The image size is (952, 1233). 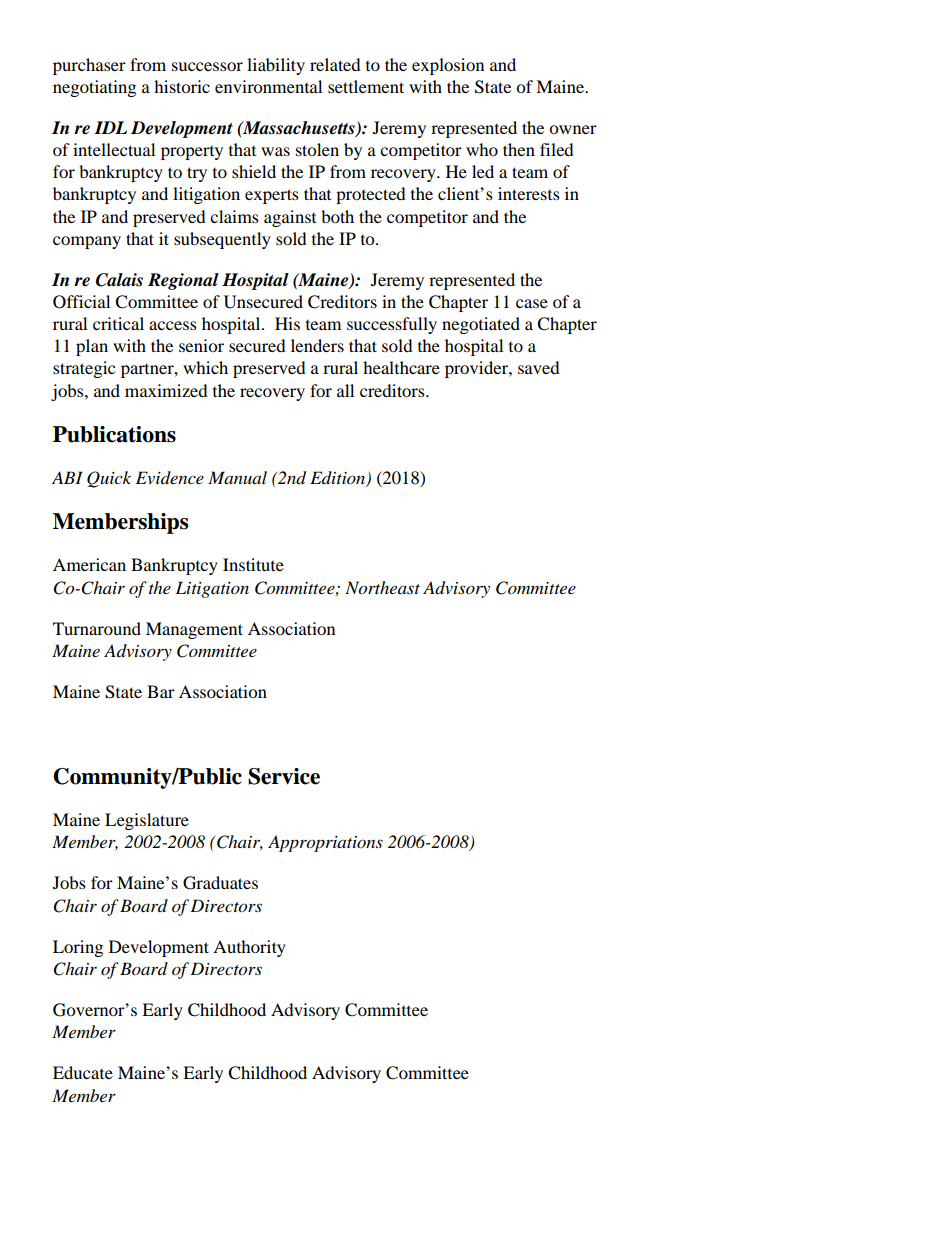 What do you see at coordinates (249, 948) in the screenshot?
I see `Authority` at bounding box center [249, 948].
